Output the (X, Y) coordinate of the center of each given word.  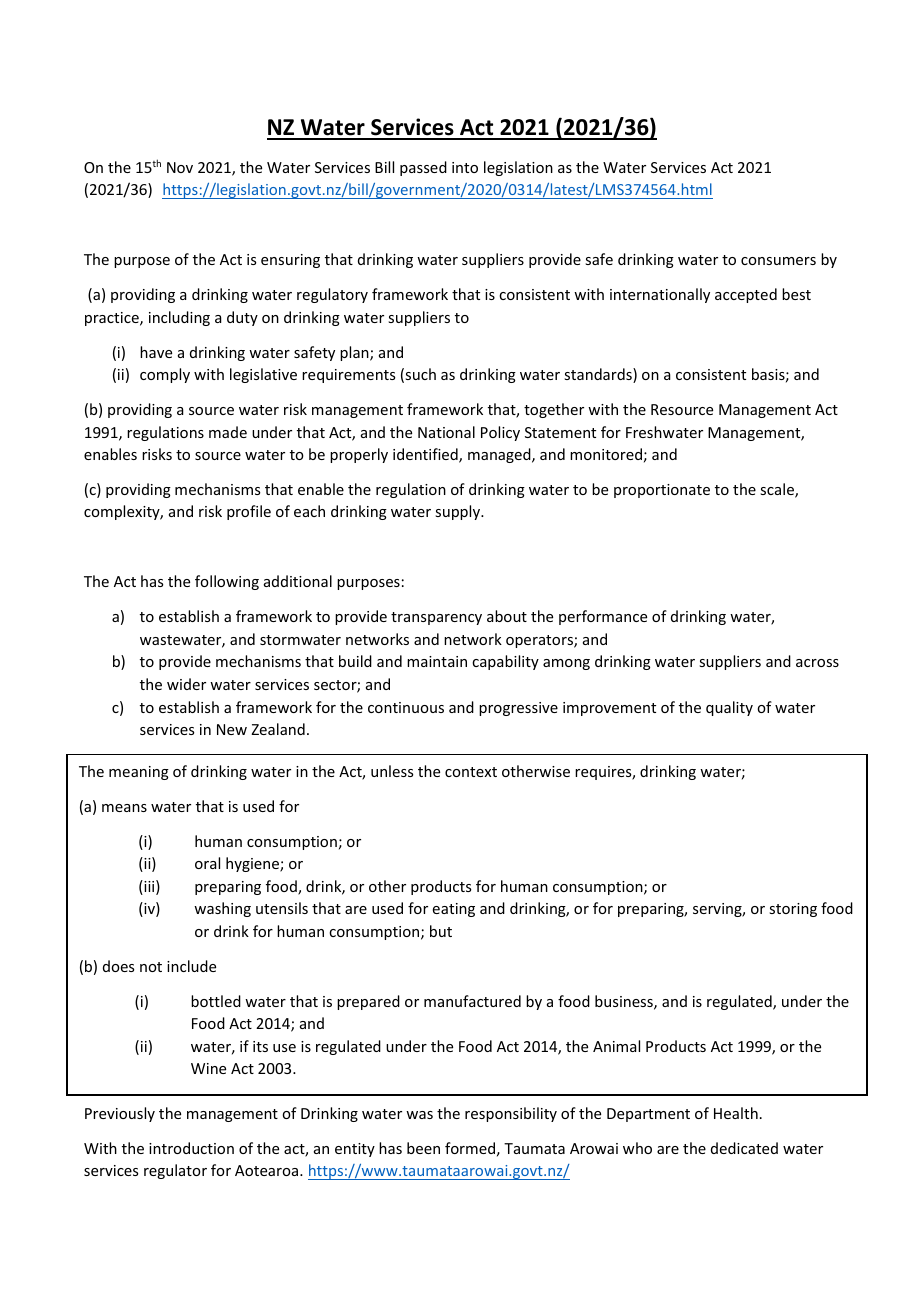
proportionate (662, 491)
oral (207, 863)
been (423, 1148)
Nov (180, 167)
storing (793, 910)
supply (459, 512)
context (471, 772)
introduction (191, 1148)
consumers (778, 261)
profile (249, 512)
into (465, 167)
